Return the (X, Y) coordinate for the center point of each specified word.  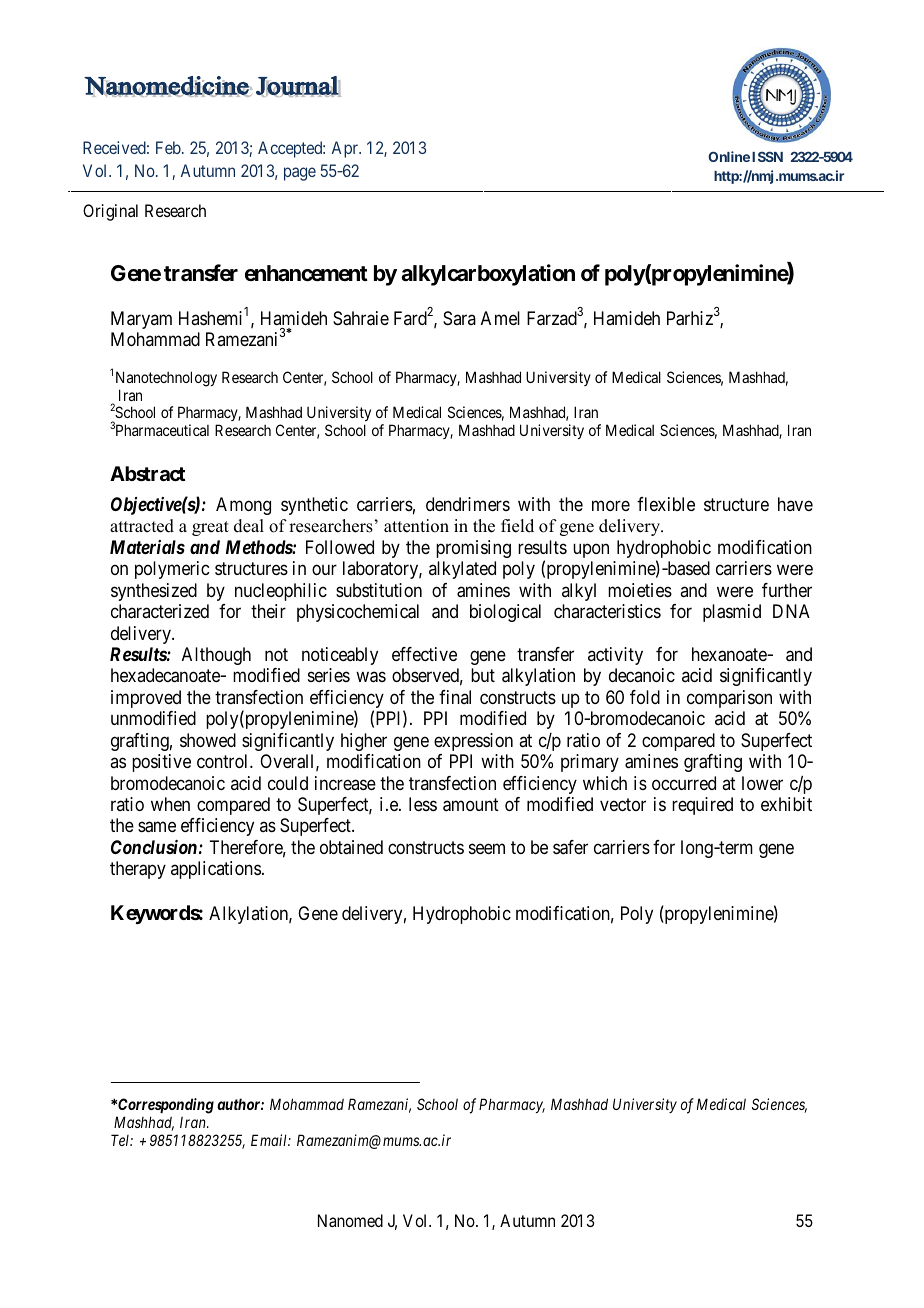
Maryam (141, 320)
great (210, 528)
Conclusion (154, 847)
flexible (666, 504)
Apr (346, 149)
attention (416, 526)
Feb (169, 147)
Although (216, 656)
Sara (459, 318)
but (483, 675)
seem (487, 848)
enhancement (306, 273)
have (795, 504)
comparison (729, 699)
